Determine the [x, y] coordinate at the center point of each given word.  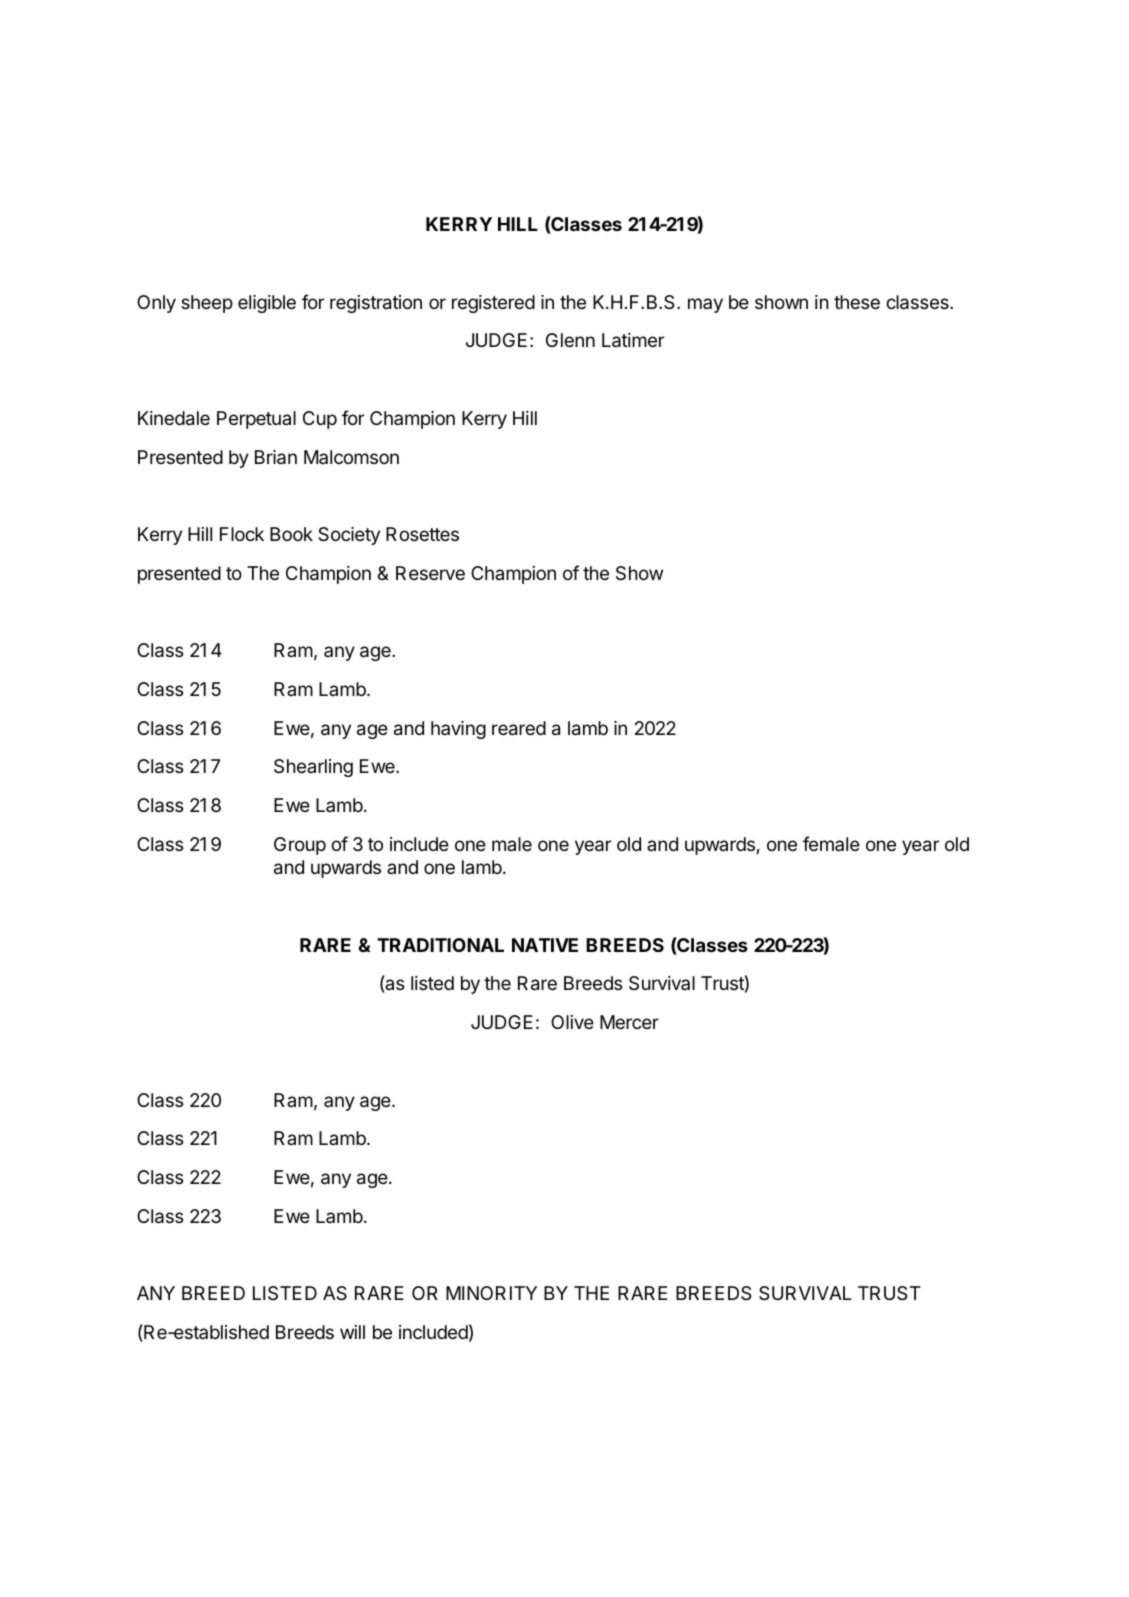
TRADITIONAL [440, 945]
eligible [267, 304]
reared [519, 728]
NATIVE [545, 945]
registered [493, 304]
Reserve [430, 573]
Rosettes [422, 534]
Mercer [629, 1022]
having [458, 730]
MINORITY [491, 1293]
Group [300, 846]
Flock [242, 534]
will [352, 1332]
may [705, 305]
